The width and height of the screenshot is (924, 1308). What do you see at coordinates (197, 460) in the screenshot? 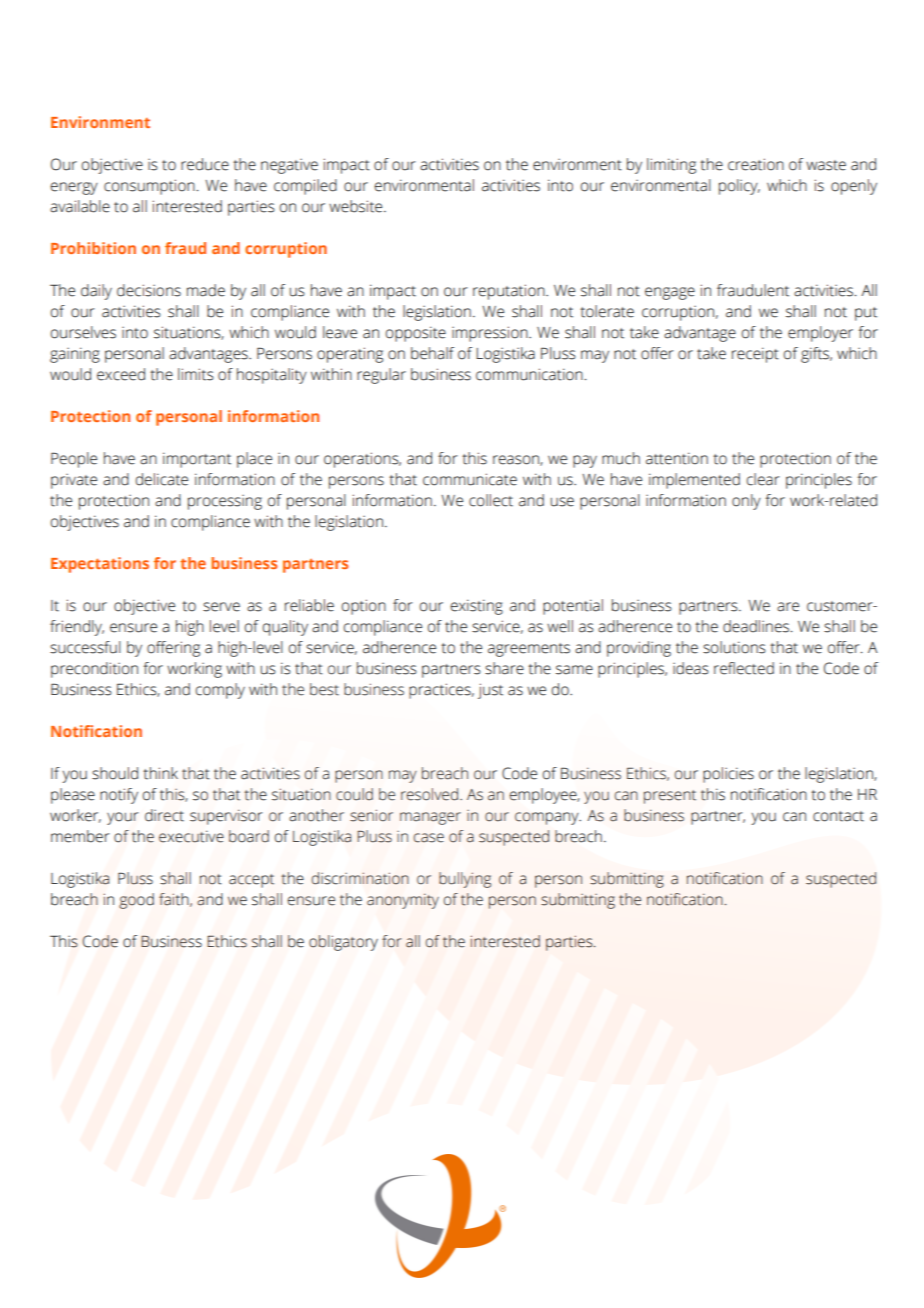
I see `important` at bounding box center [197, 460].
